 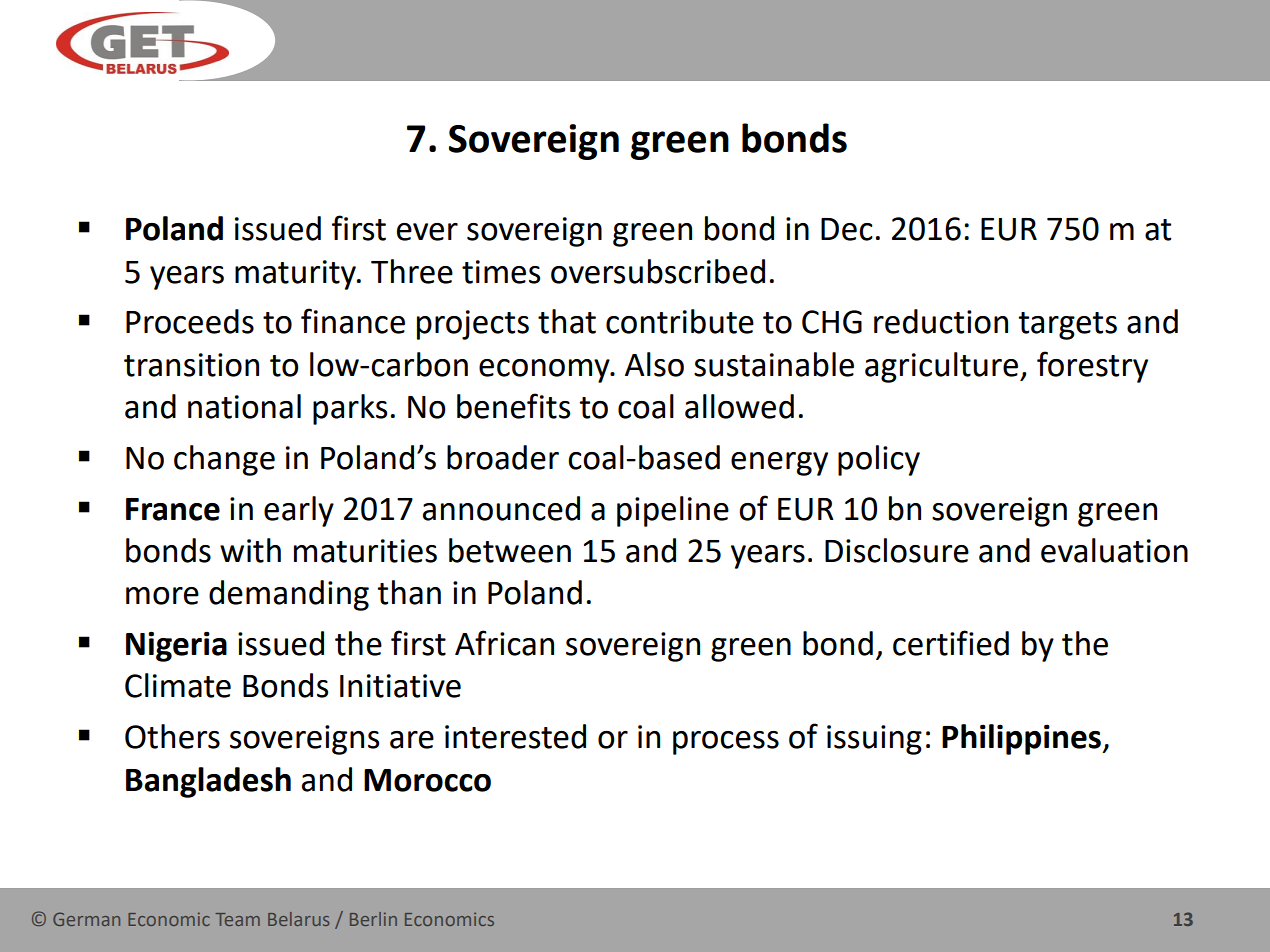 What do you see at coordinates (237, 919) in the screenshot?
I see `Team` at bounding box center [237, 919].
